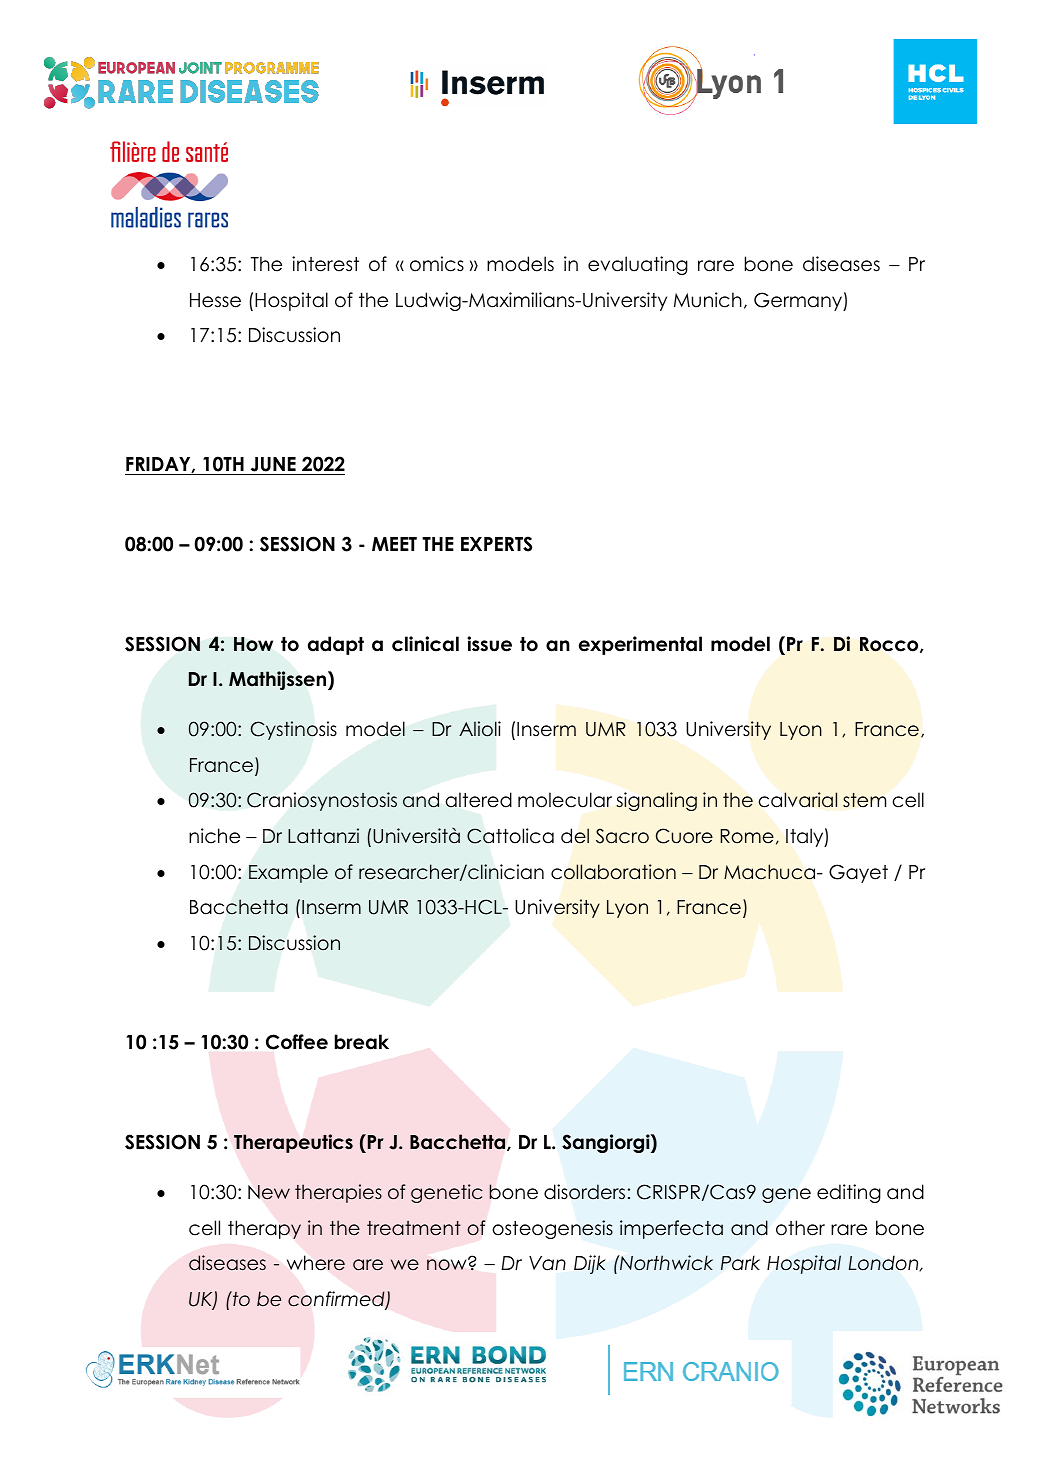 This screenshot has width=1050, height=1484. I want to click on Coffee, so click(297, 1042).
